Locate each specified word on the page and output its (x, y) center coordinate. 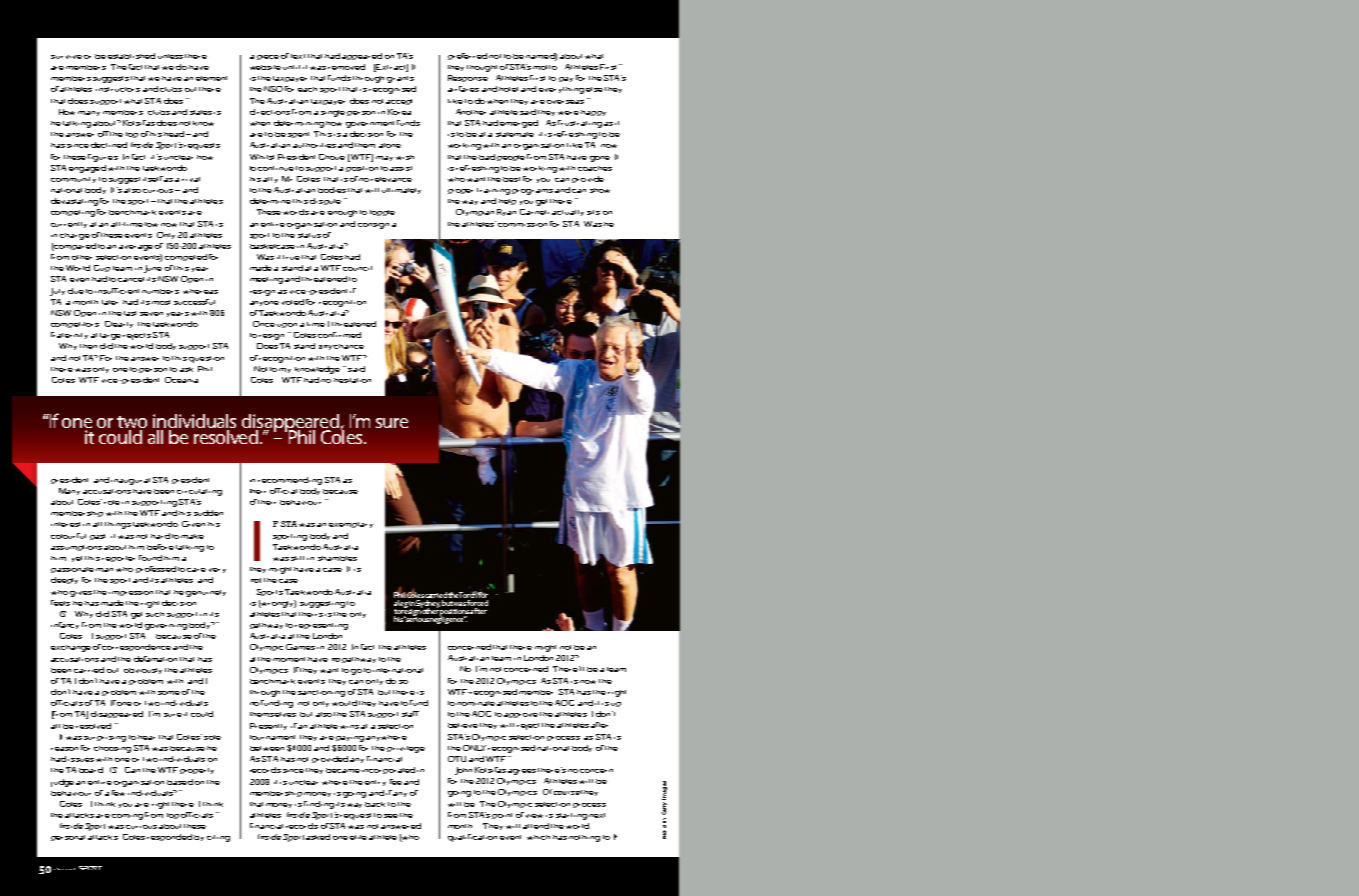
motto (545, 67)
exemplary (351, 525)
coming (127, 817)
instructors (118, 89)
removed (346, 67)
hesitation (352, 380)
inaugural (130, 481)
